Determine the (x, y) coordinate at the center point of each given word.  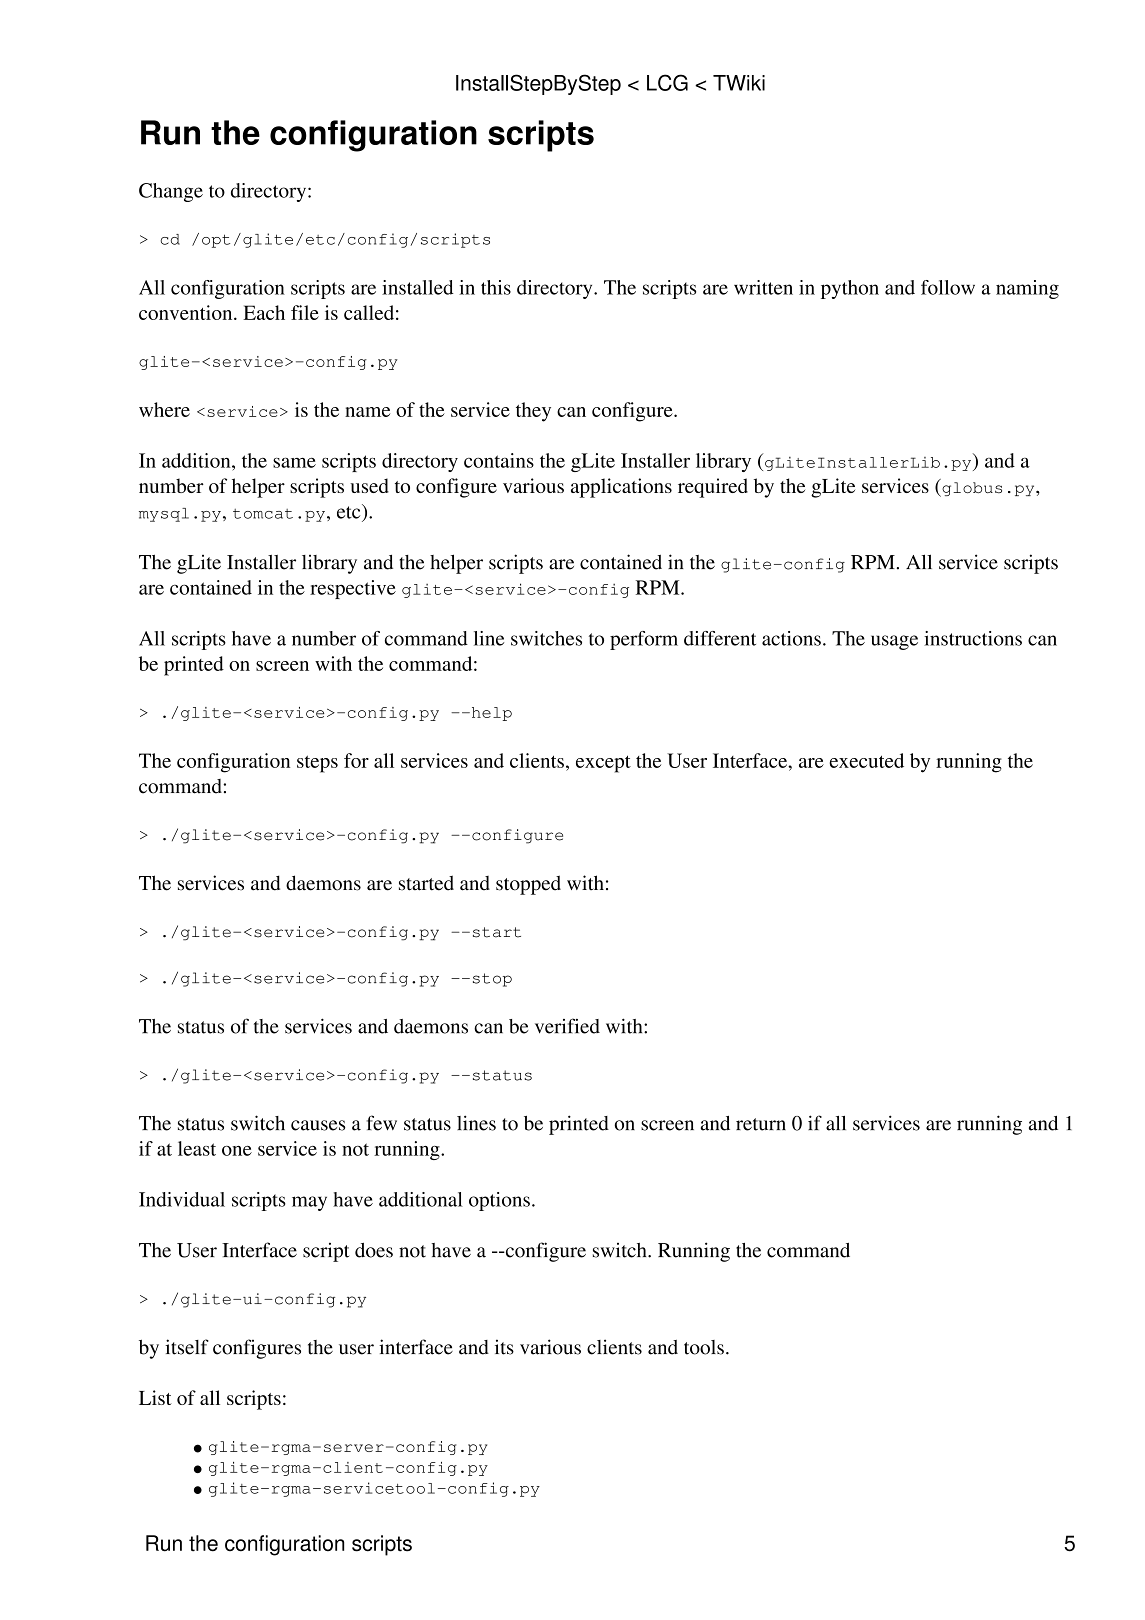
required (713, 488)
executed (866, 760)
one (237, 1151)
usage (894, 642)
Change (171, 192)
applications (621, 488)
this (496, 287)
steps (317, 764)
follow (948, 287)
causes (318, 1125)
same (294, 462)
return (761, 1124)
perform (644, 640)
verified (567, 1026)
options (499, 1201)
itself (187, 1347)
